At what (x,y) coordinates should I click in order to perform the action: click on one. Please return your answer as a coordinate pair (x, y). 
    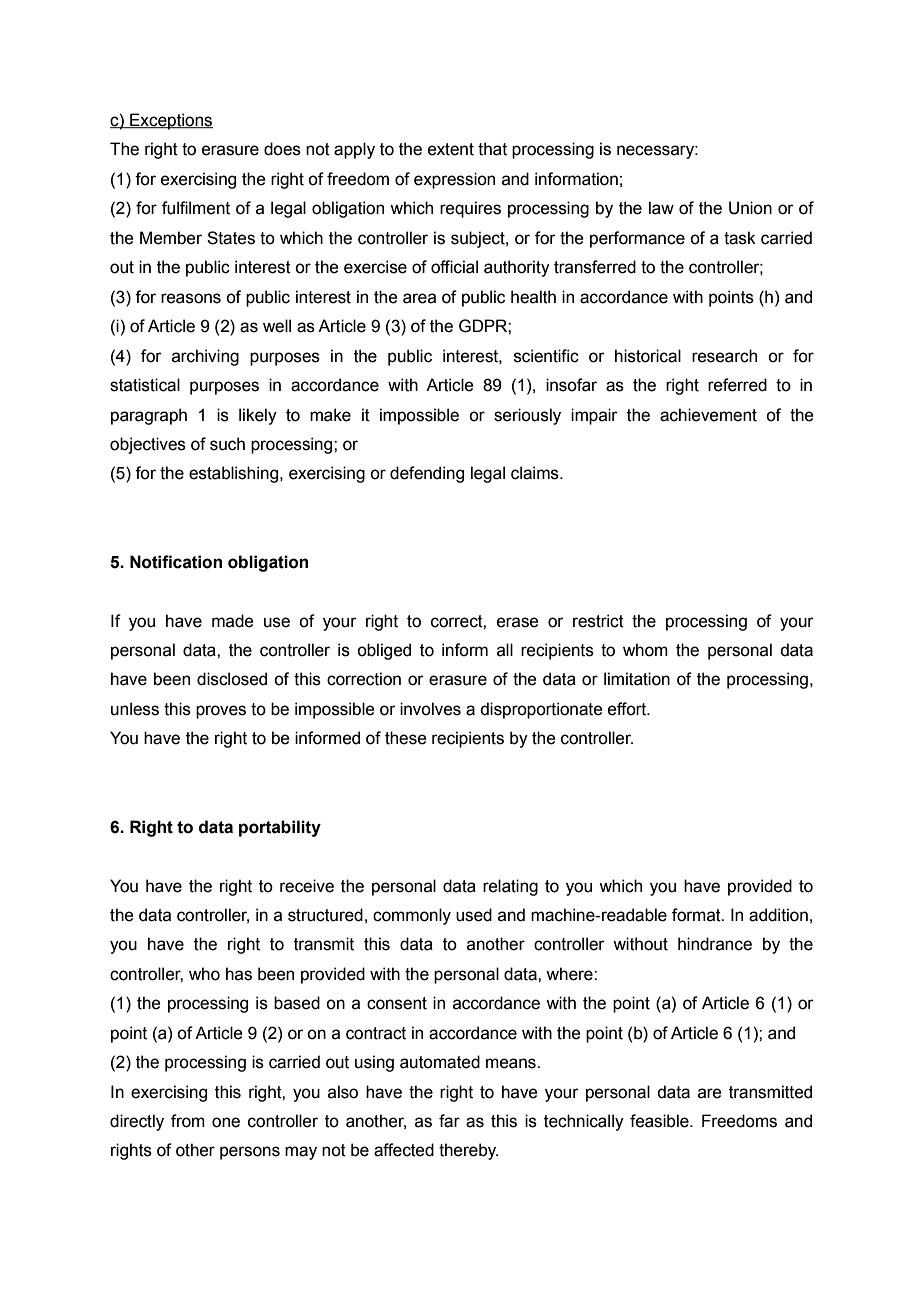
    Looking at the image, I should click on (226, 1122).
